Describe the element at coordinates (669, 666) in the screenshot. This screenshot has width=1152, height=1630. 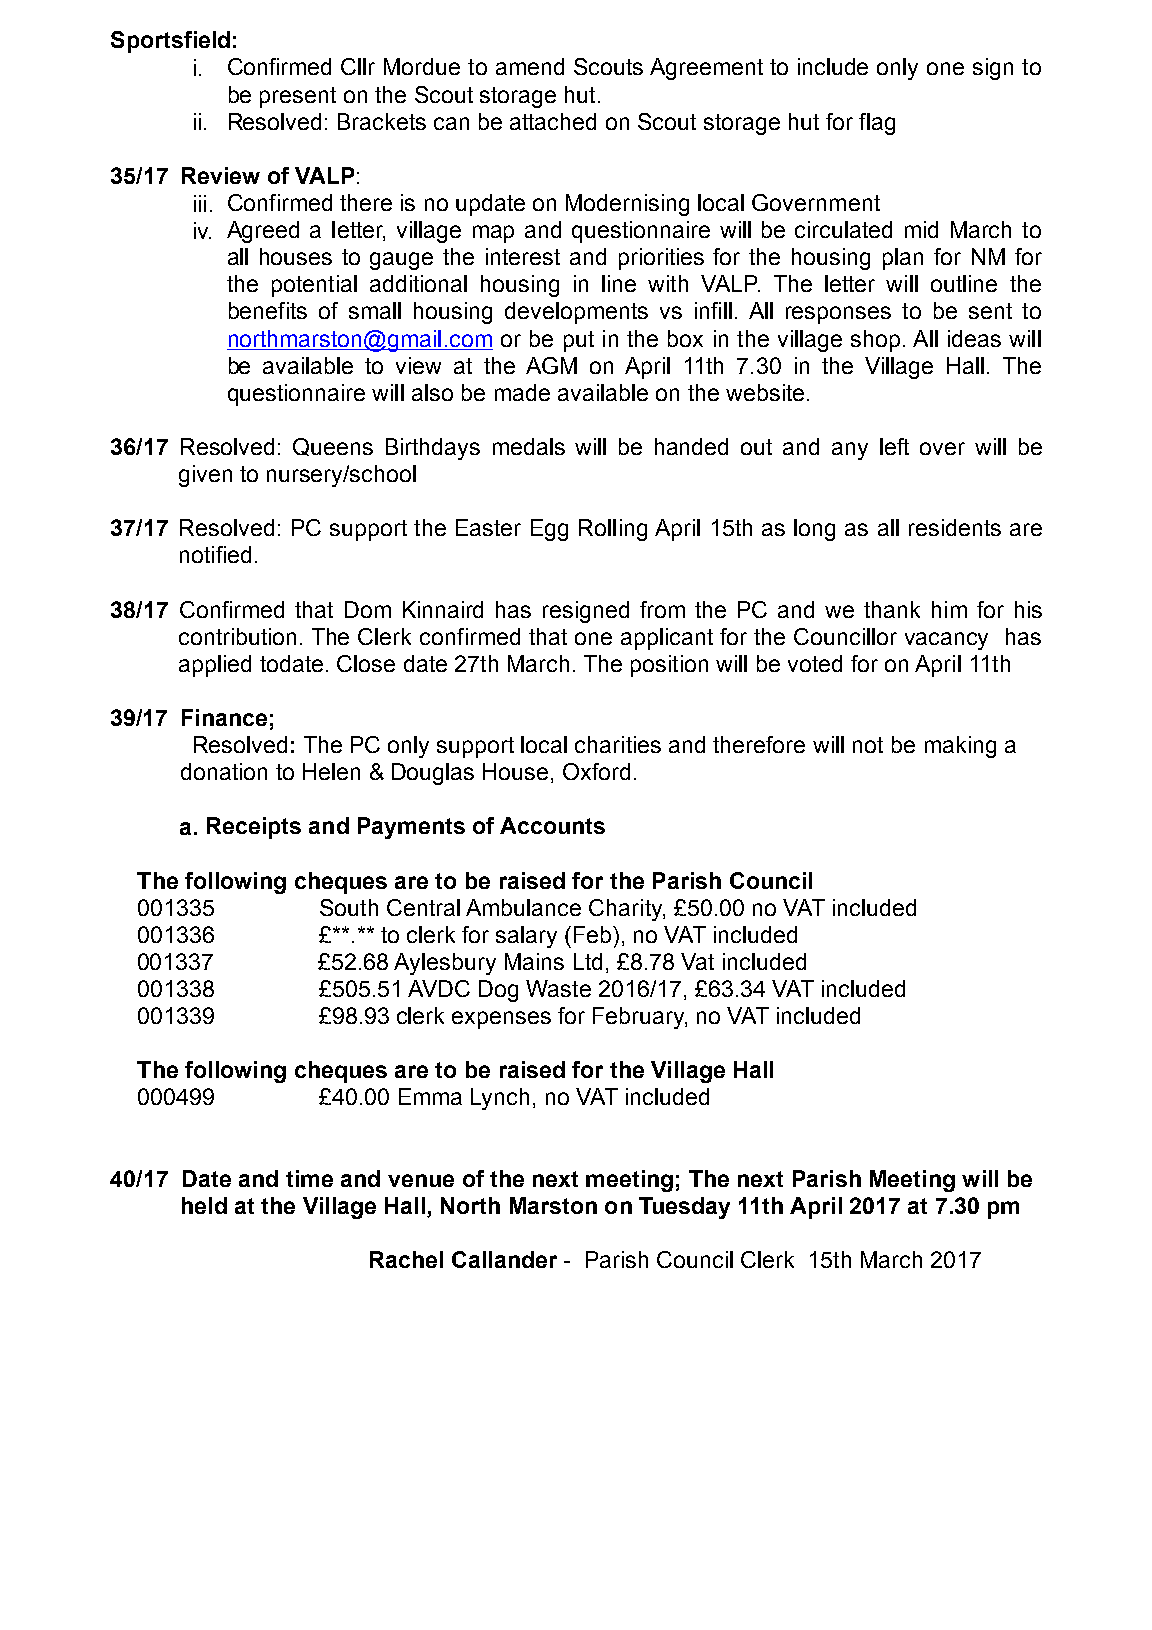
I see `position` at that location.
